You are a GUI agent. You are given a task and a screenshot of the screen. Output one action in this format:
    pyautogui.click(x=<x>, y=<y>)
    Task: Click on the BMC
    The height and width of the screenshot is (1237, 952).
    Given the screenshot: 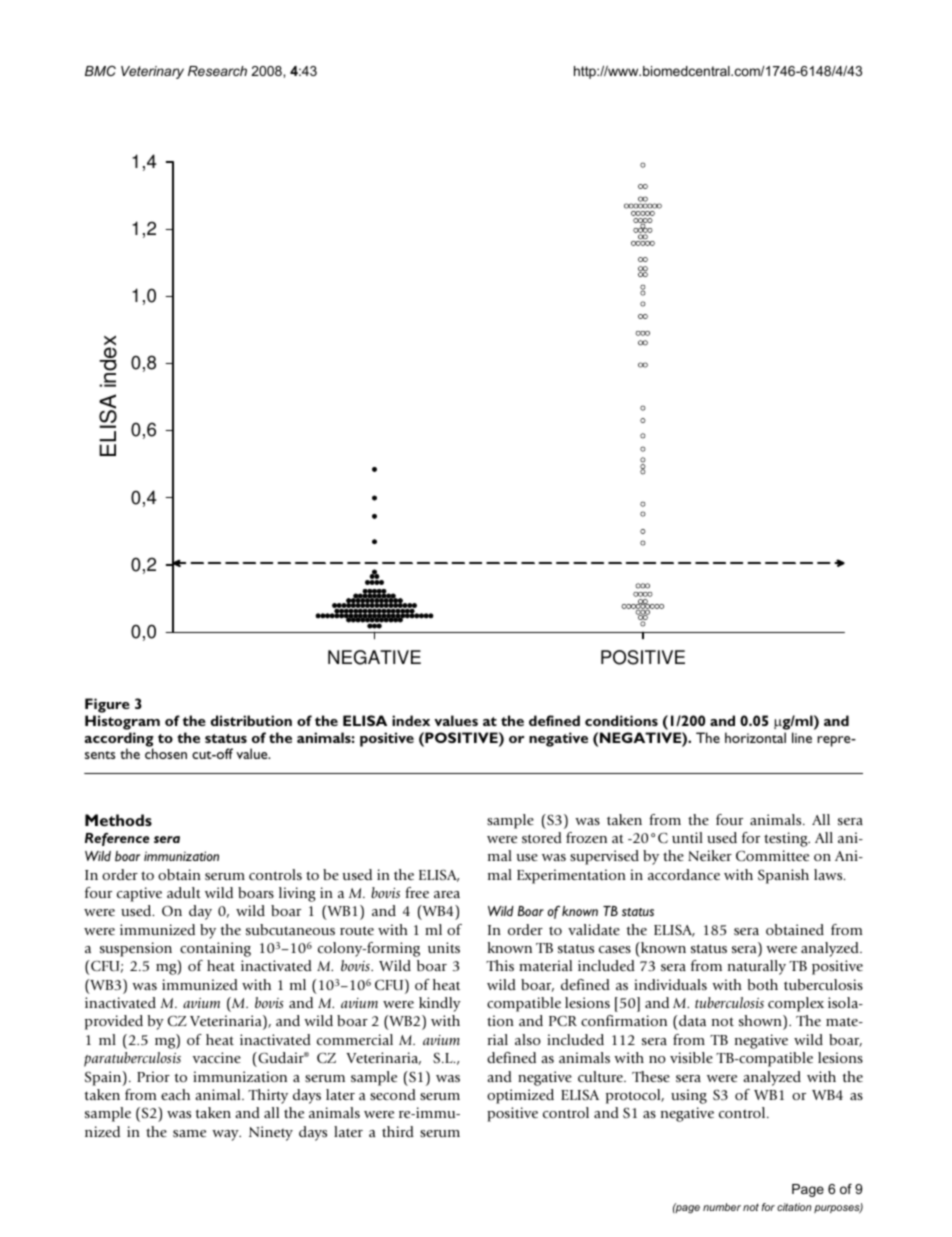 What is the action you would take?
    pyautogui.click(x=100, y=71)
